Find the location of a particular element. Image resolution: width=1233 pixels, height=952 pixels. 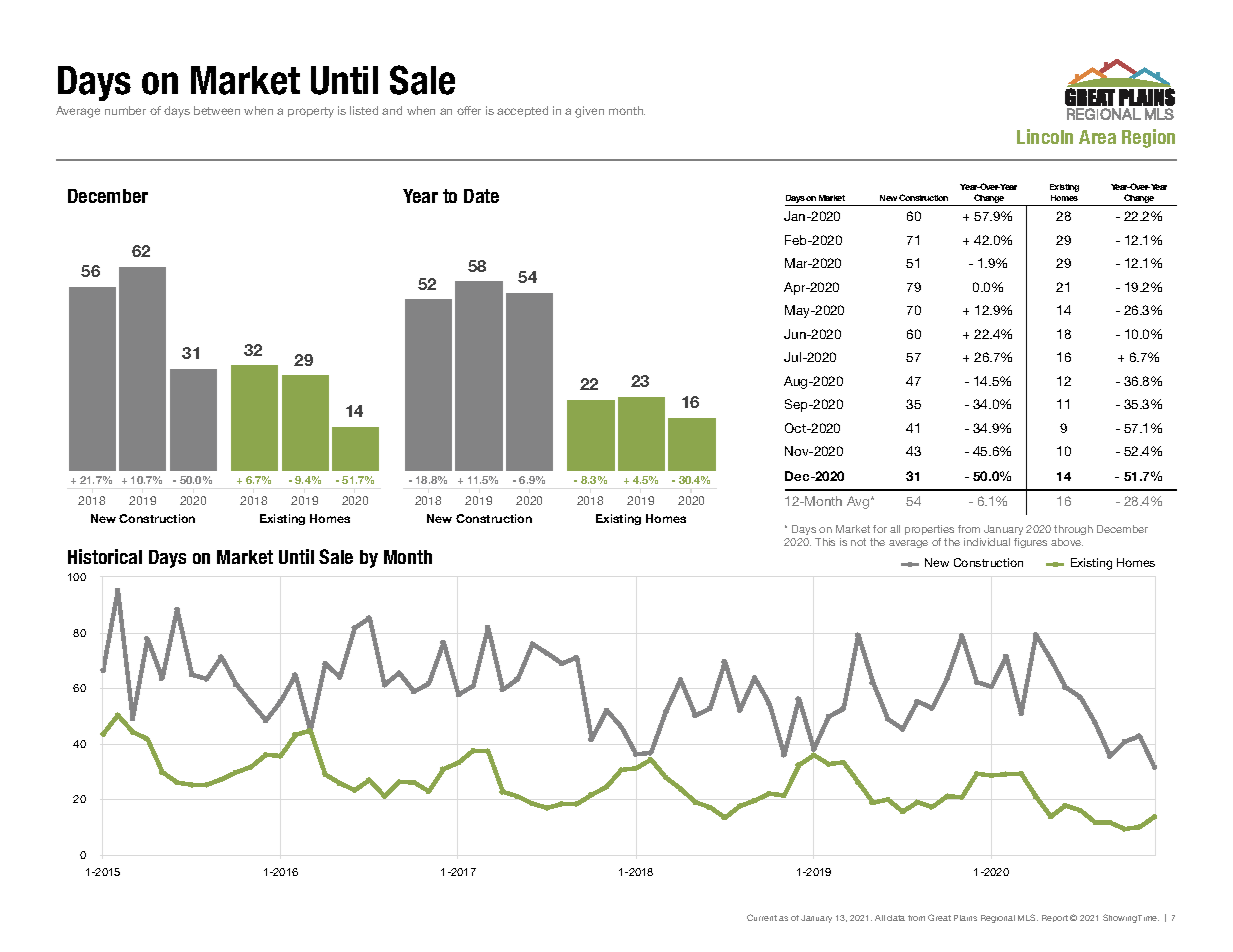

Avg is located at coordinates (859, 502).
